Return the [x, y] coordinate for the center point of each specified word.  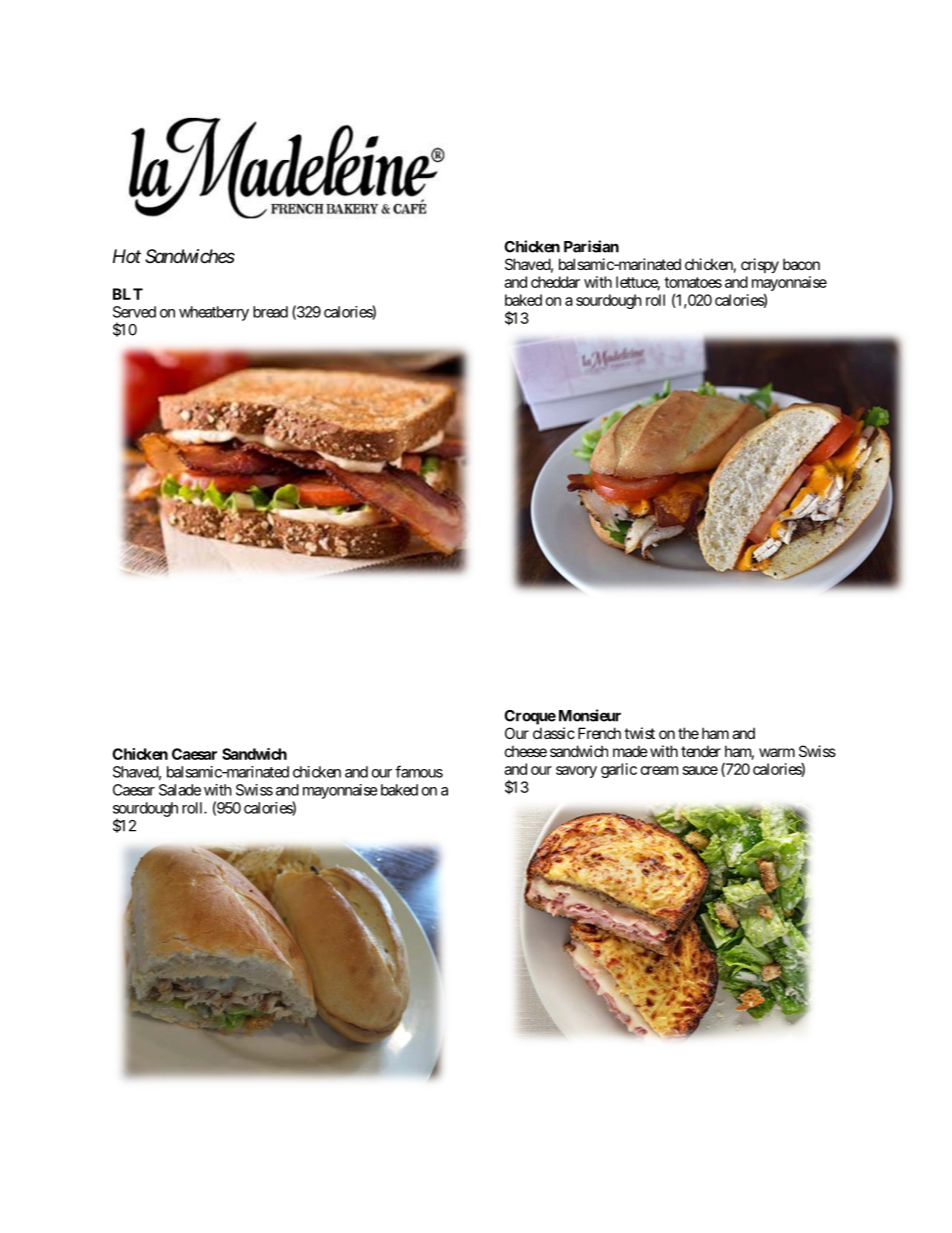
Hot [127, 256]
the [688, 733]
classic [554, 733]
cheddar [555, 282]
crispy [760, 265]
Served [134, 312]
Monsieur [590, 715]
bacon [801, 264]
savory [576, 772]
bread [270, 312]
